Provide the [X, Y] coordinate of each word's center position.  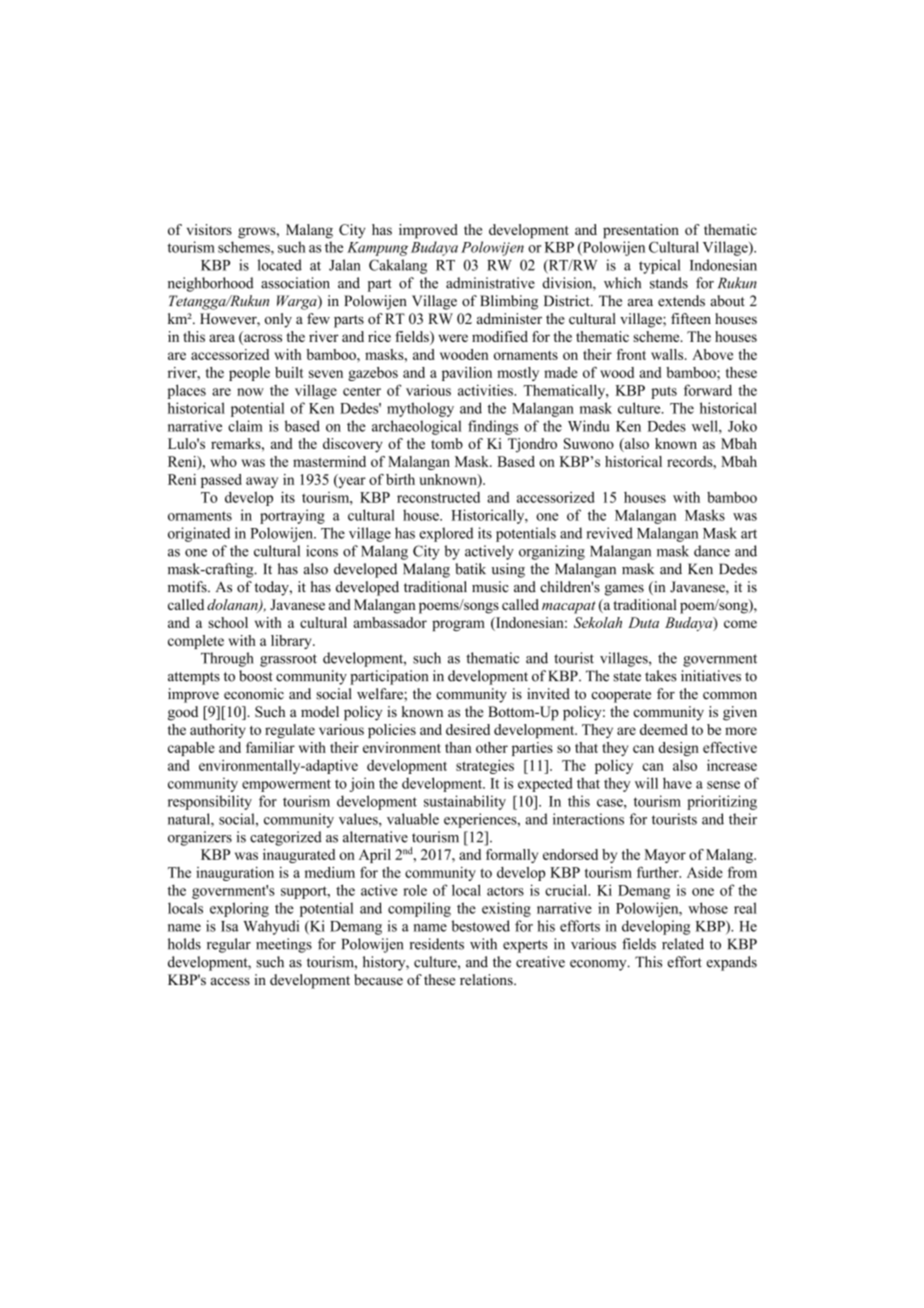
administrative [490, 283]
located [280, 265]
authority [218, 731]
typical [660, 266]
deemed [664, 729]
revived [609, 533]
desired [468, 729]
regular [229, 945]
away [262, 482]
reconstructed [438, 497]
